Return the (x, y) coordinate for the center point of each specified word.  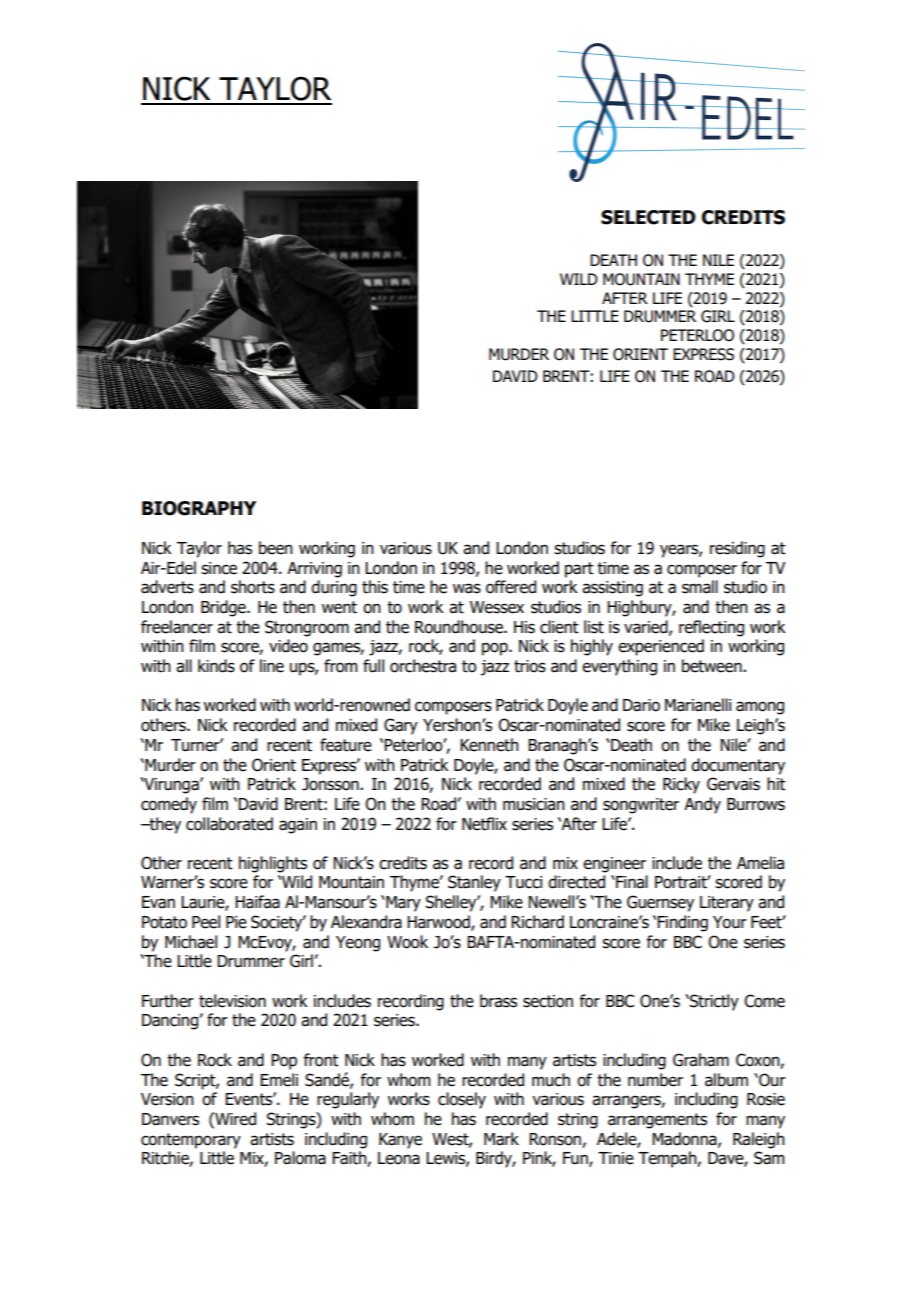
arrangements (657, 1121)
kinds (216, 666)
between (713, 666)
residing (737, 549)
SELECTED (648, 217)
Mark (501, 1139)
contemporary (191, 1141)
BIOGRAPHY (199, 508)
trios (530, 666)
